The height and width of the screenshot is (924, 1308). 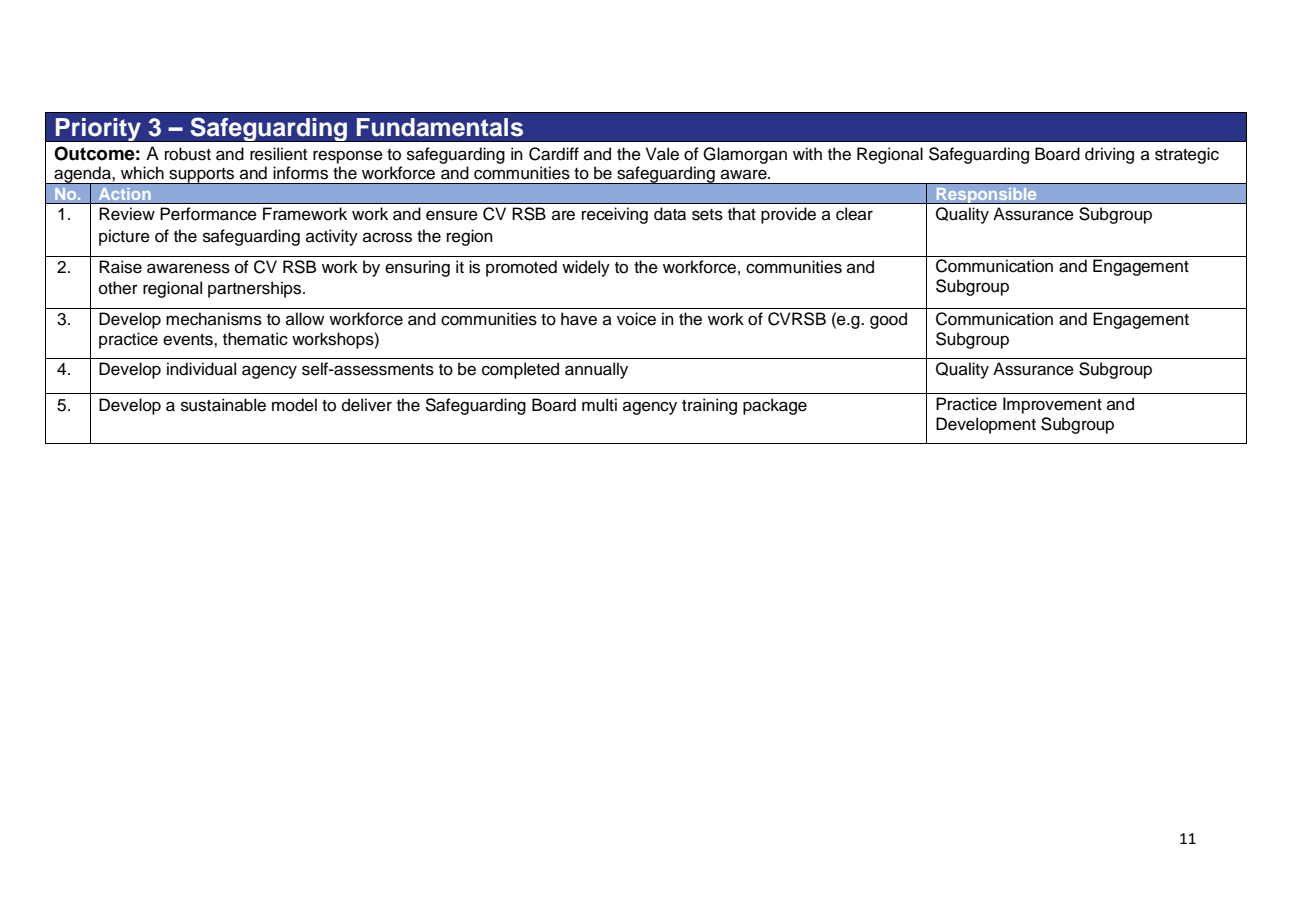 What do you see at coordinates (662, 154) in the screenshot?
I see `Vale` at bounding box center [662, 154].
